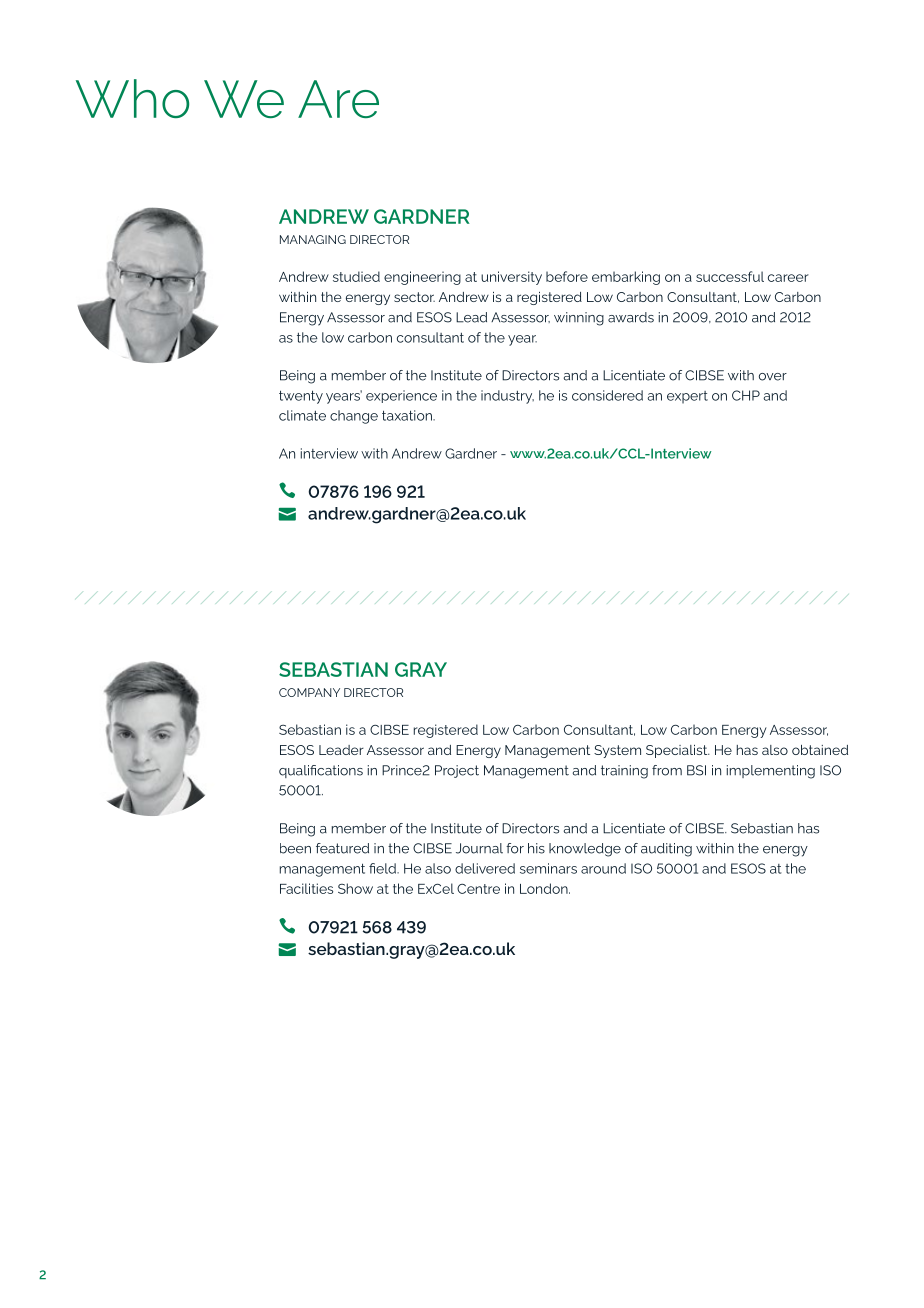 Image resolution: width=924 pixels, height=1308 pixels. What do you see at coordinates (730, 276) in the page?
I see `successful` at bounding box center [730, 276].
